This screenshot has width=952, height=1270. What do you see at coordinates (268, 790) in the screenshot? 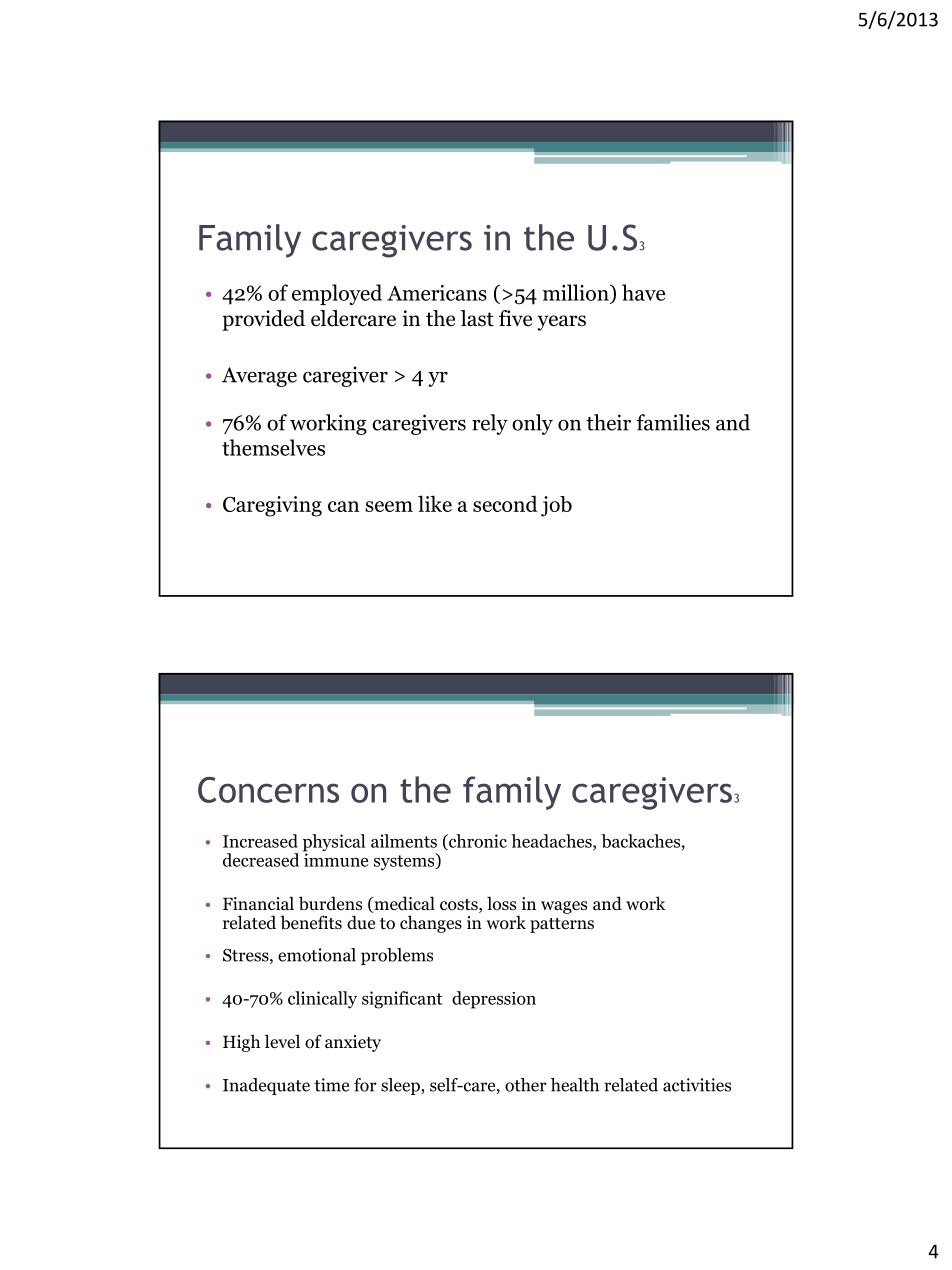
I see `Concerns` at bounding box center [268, 790].
